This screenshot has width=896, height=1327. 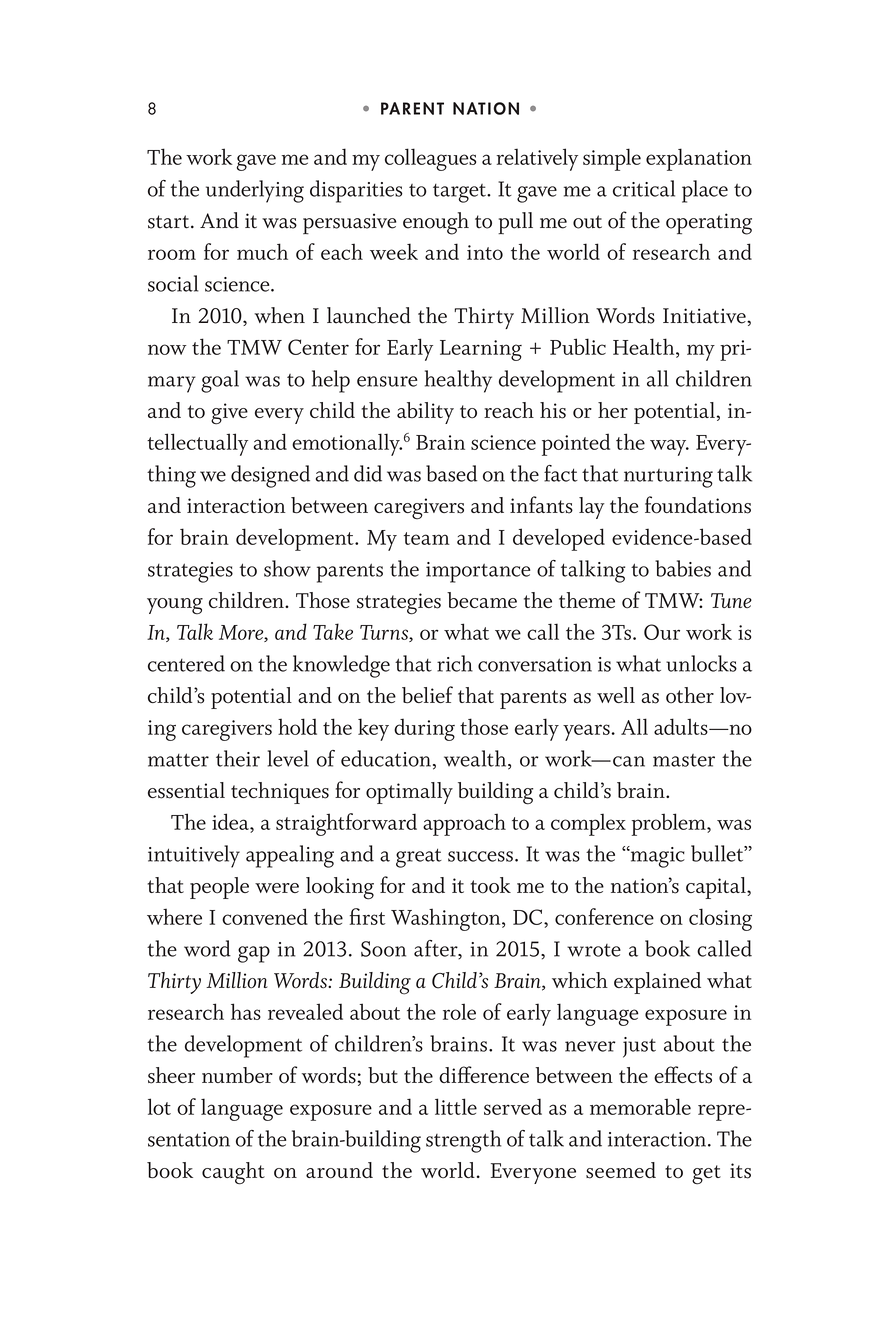 I want to click on critical, so click(x=644, y=188).
